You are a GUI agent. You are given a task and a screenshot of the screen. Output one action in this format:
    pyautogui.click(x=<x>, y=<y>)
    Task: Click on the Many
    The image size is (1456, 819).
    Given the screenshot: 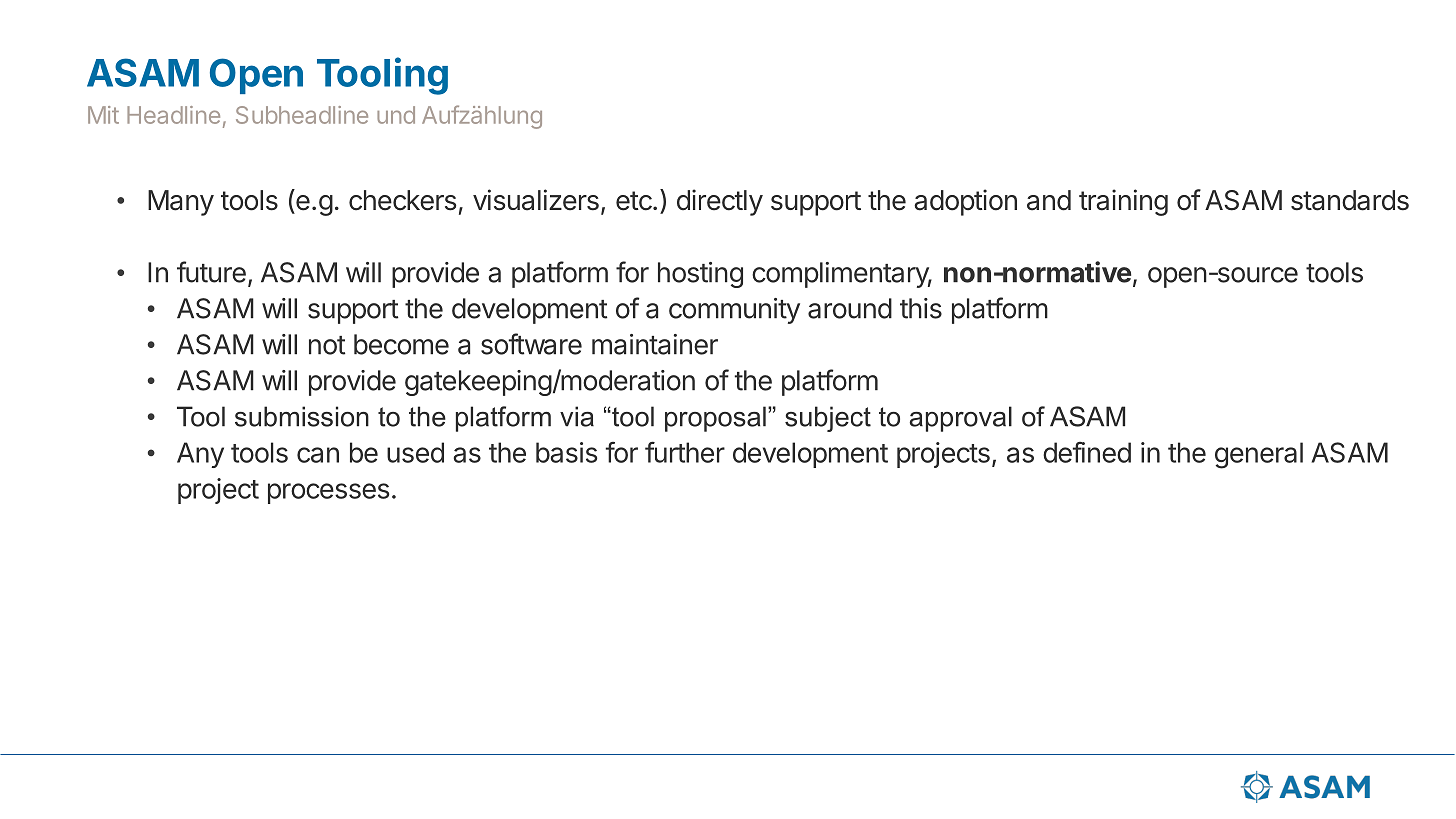 What is the action you would take?
    pyautogui.click(x=181, y=203)
